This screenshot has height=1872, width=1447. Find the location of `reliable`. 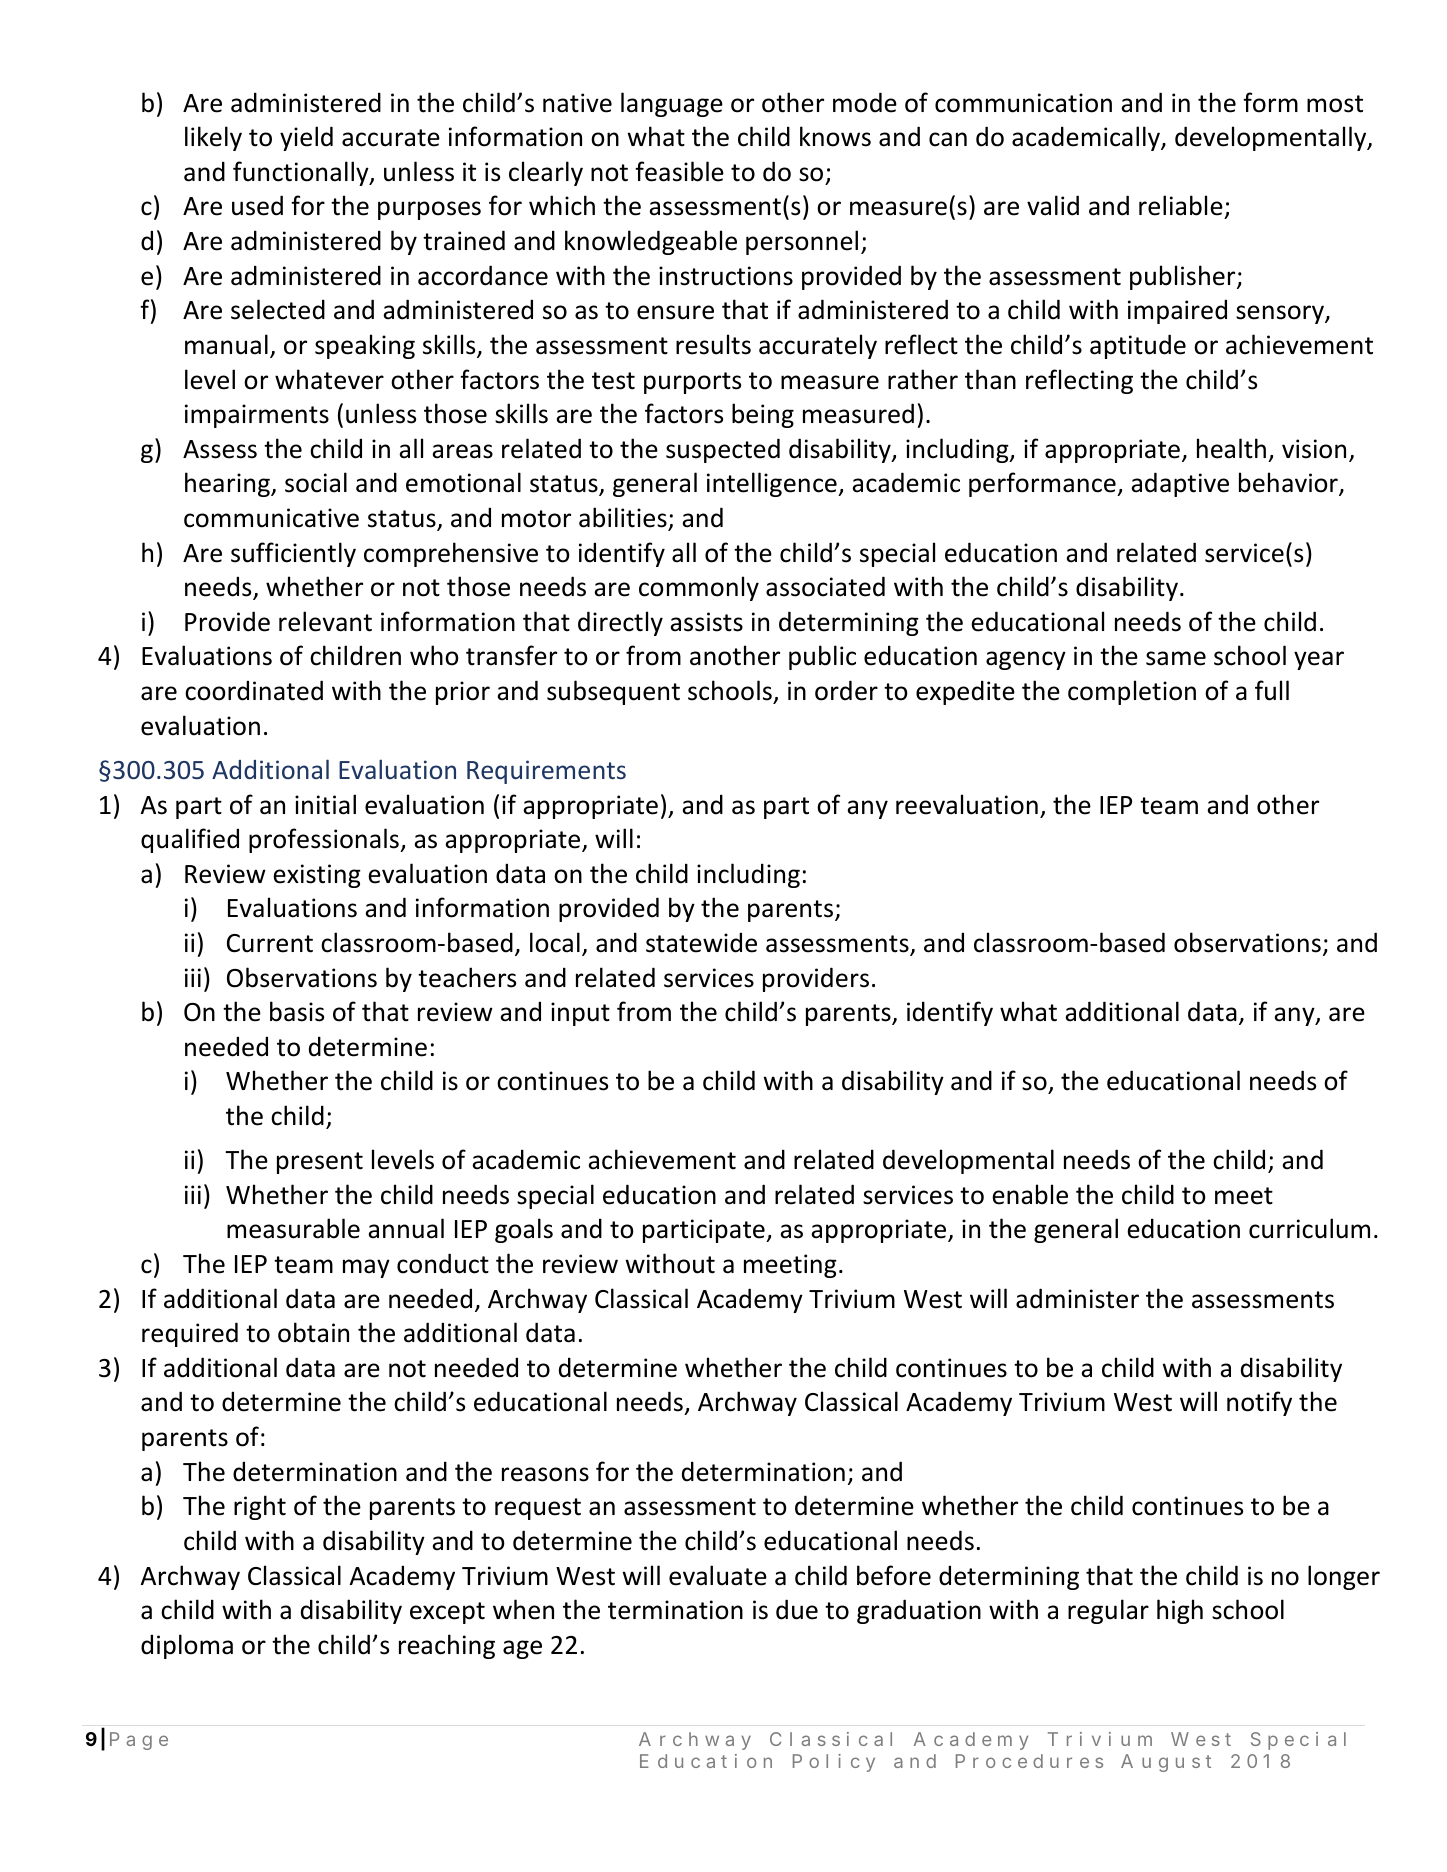

reliable is located at coordinates (1182, 207).
